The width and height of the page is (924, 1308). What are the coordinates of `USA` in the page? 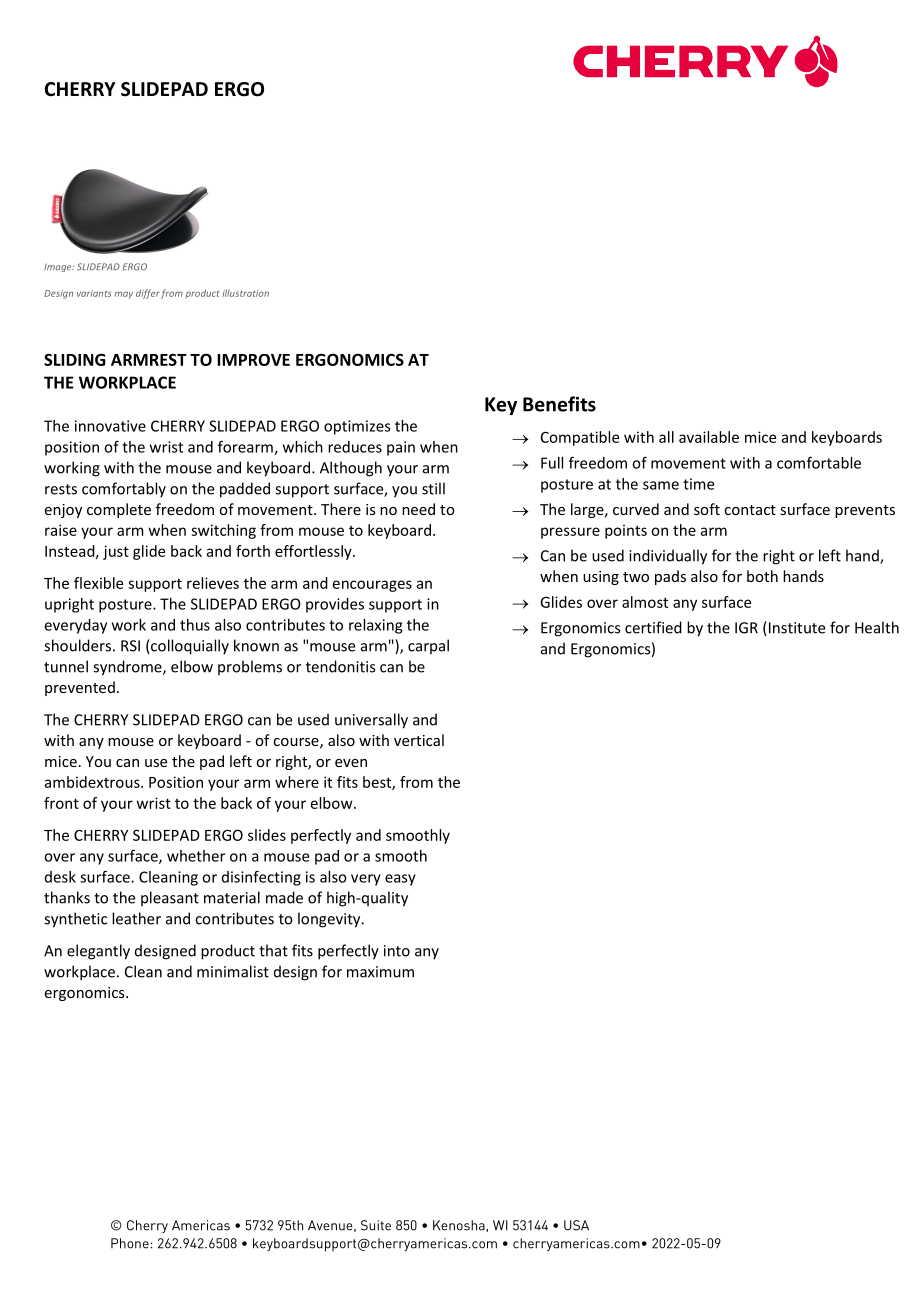 It's located at (576, 1225).
